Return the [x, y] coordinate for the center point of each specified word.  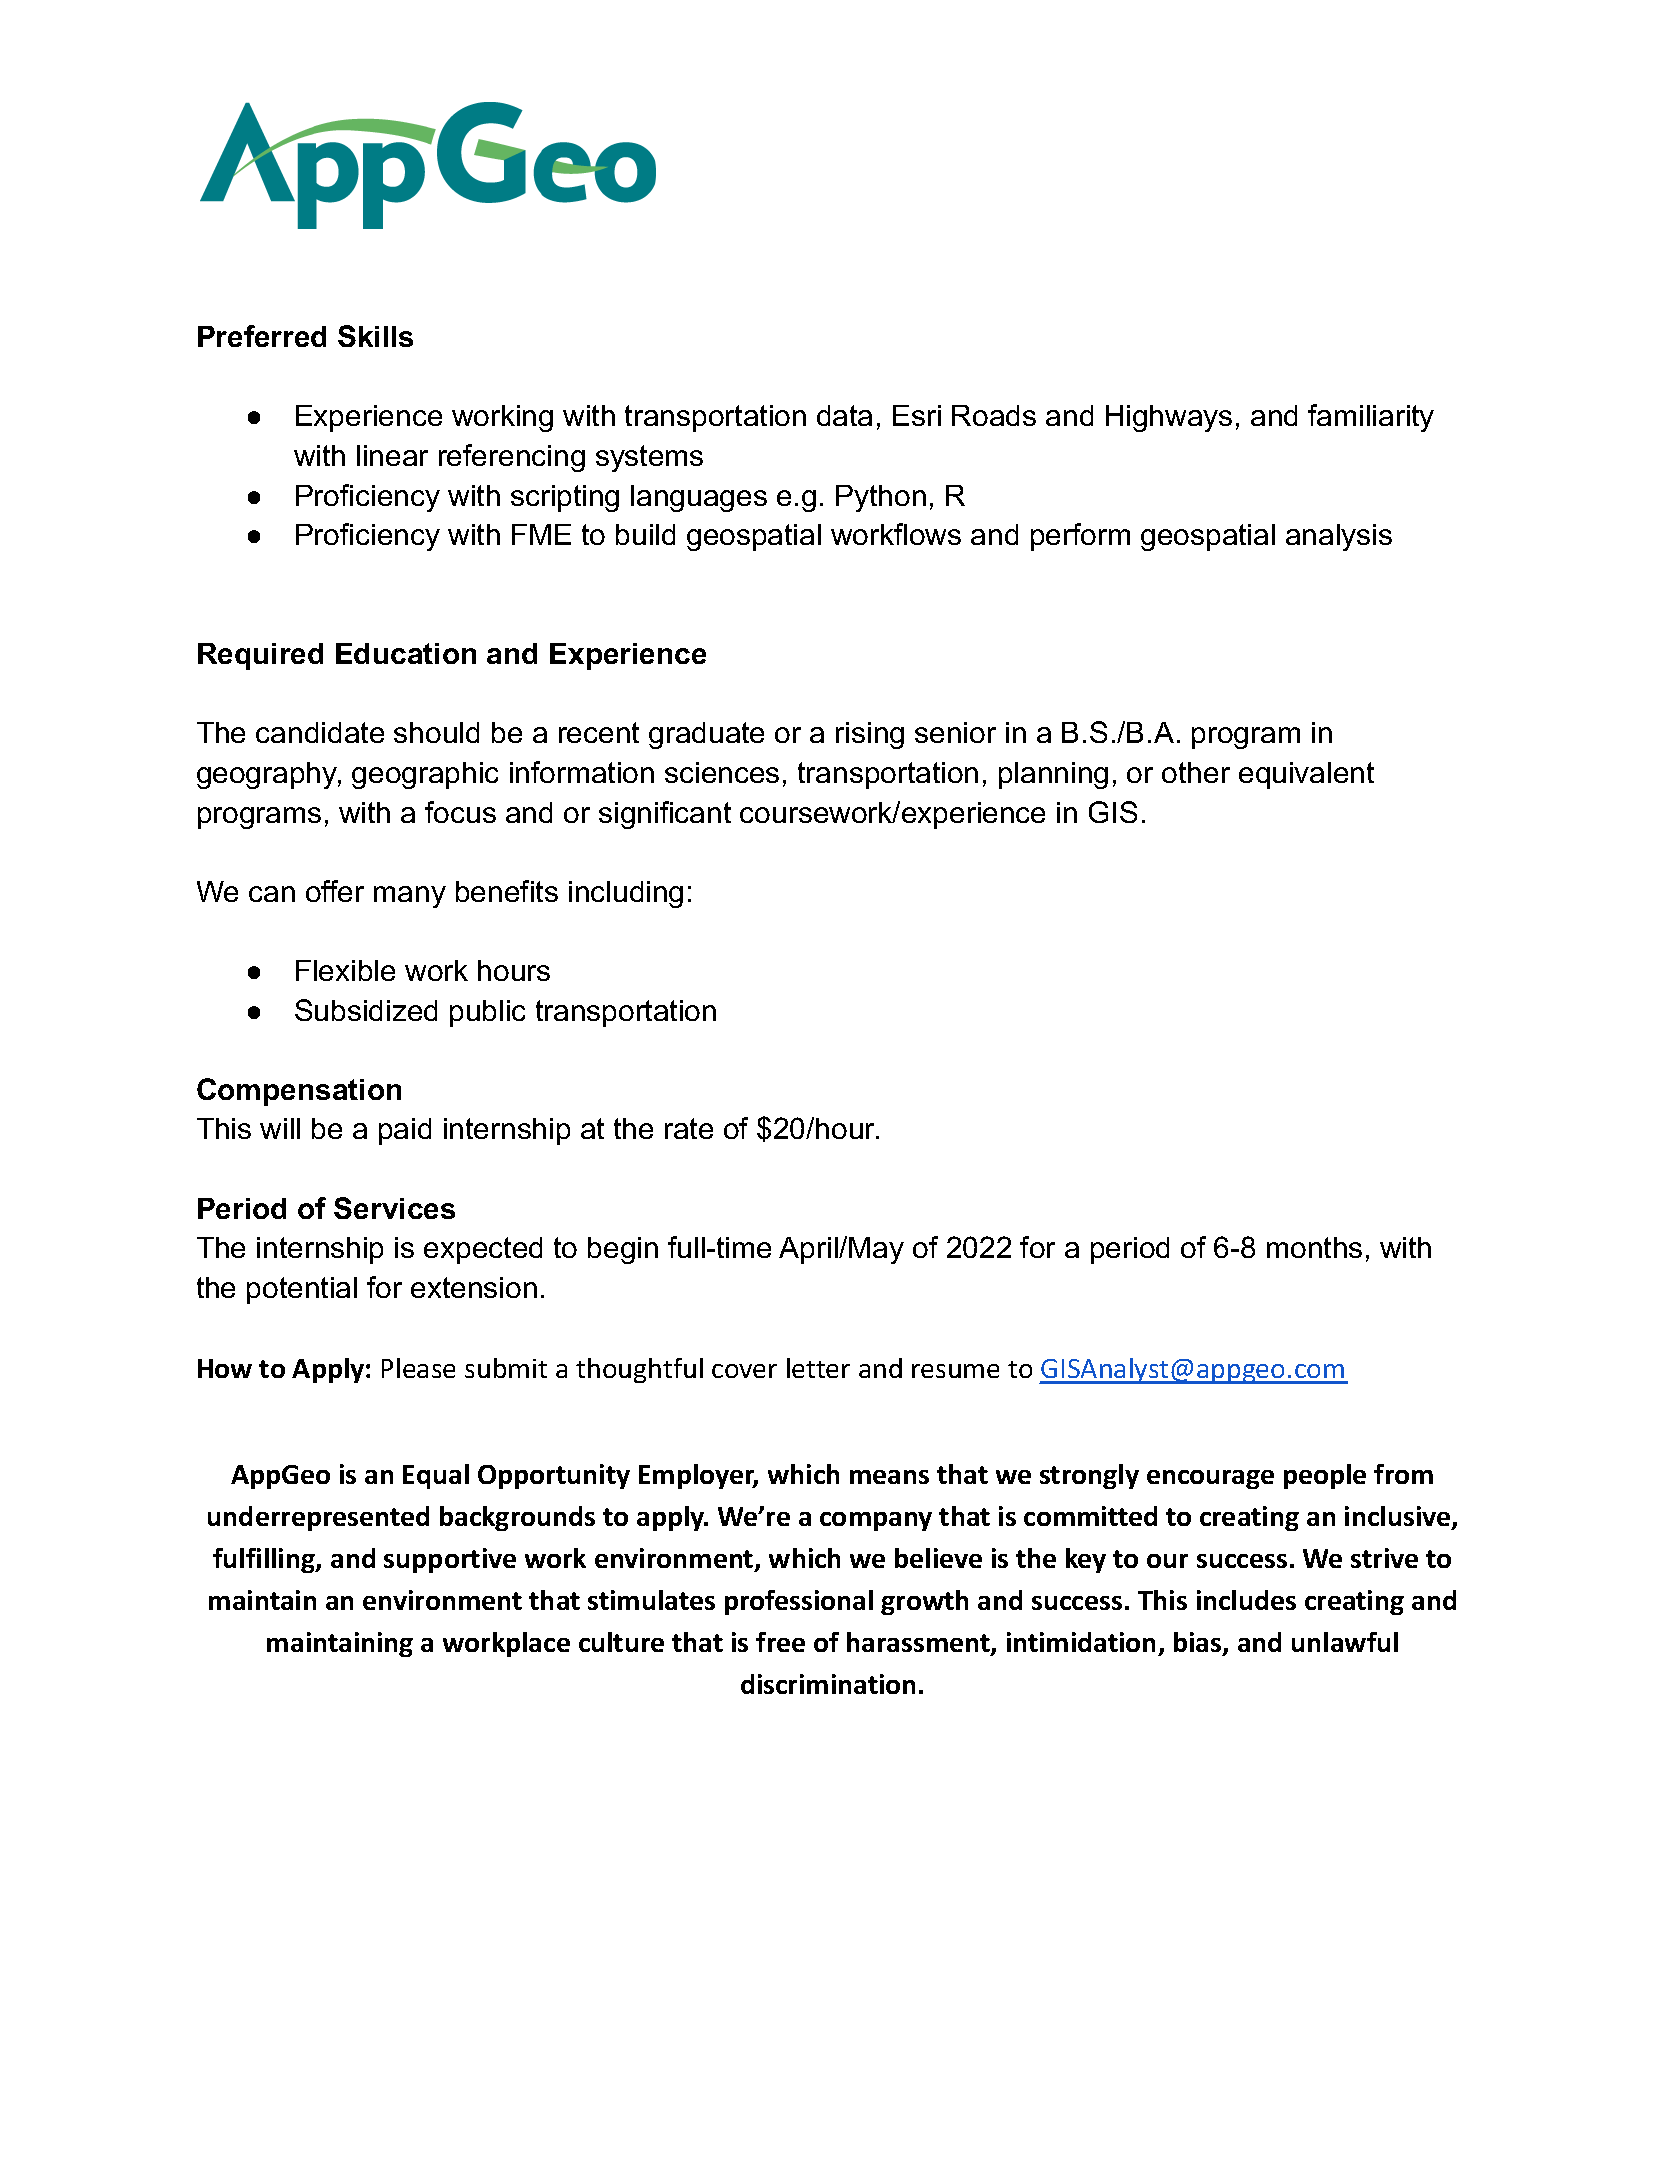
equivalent [1306, 775]
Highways [1169, 418]
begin [623, 1250]
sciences [722, 772]
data [844, 415]
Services [394, 1208]
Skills [375, 336]
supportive [450, 1560]
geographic [425, 775]
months [1314, 1247]
